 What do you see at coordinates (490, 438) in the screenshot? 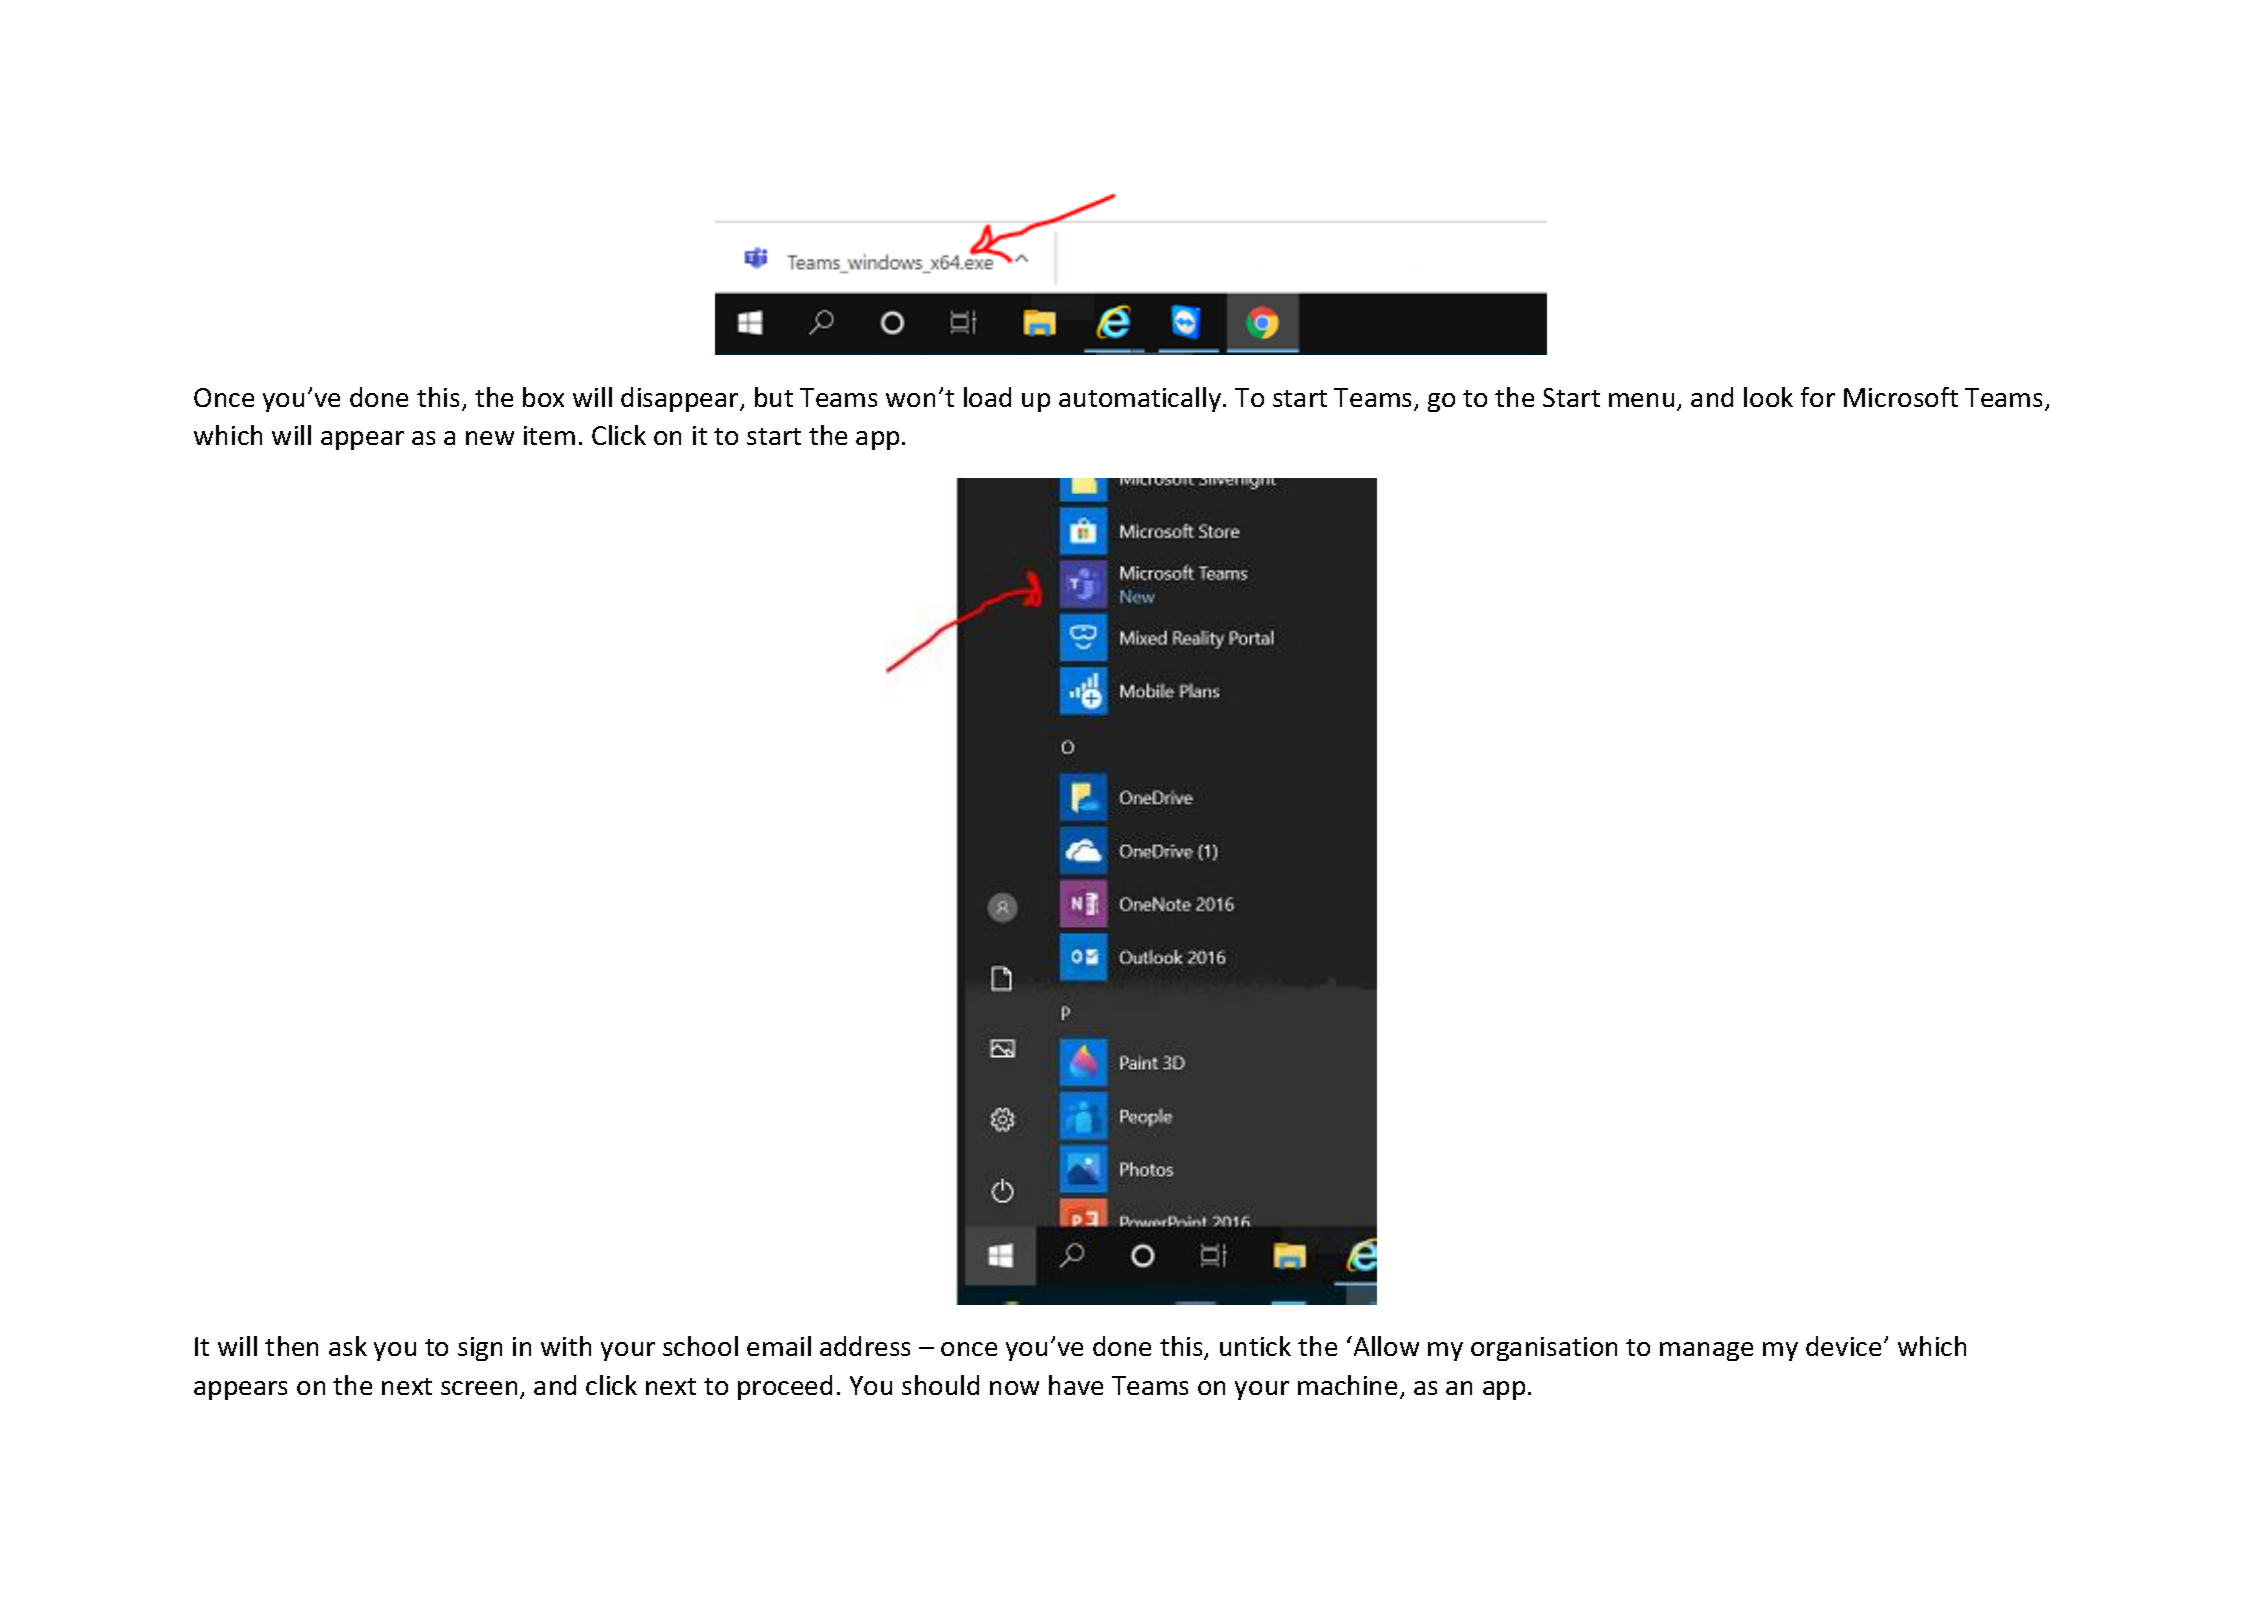
I see `new` at bounding box center [490, 438].
